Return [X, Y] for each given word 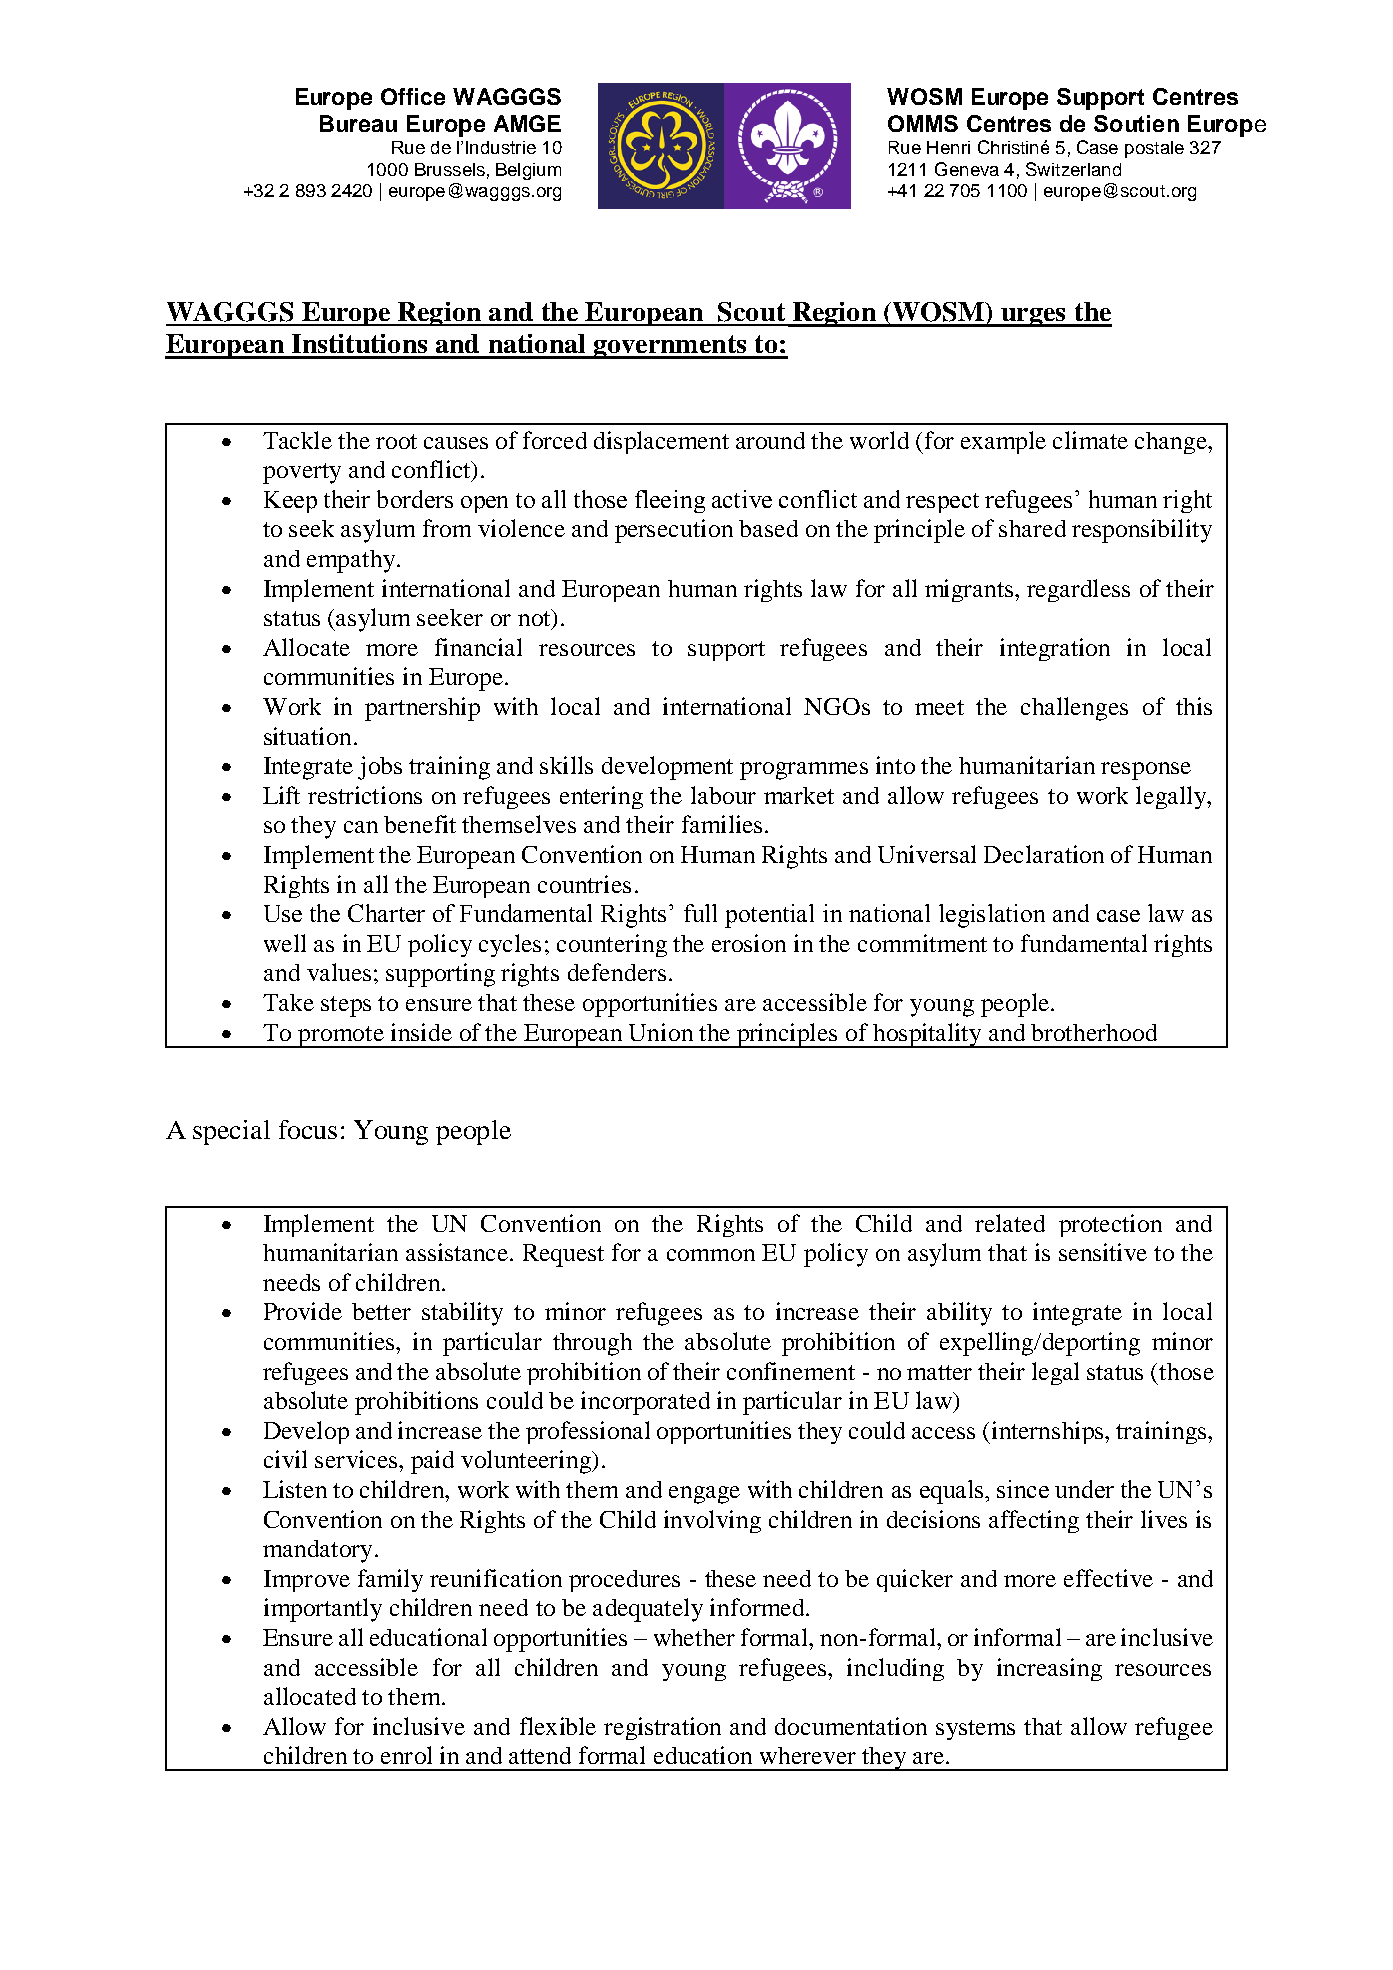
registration [662, 1728]
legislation [992, 916]
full [700, 913]
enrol [406, 1755]
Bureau [358, 123]
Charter [386, 913]
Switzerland [1073, 169]
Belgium [528, 171]
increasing [1049, 1669]
